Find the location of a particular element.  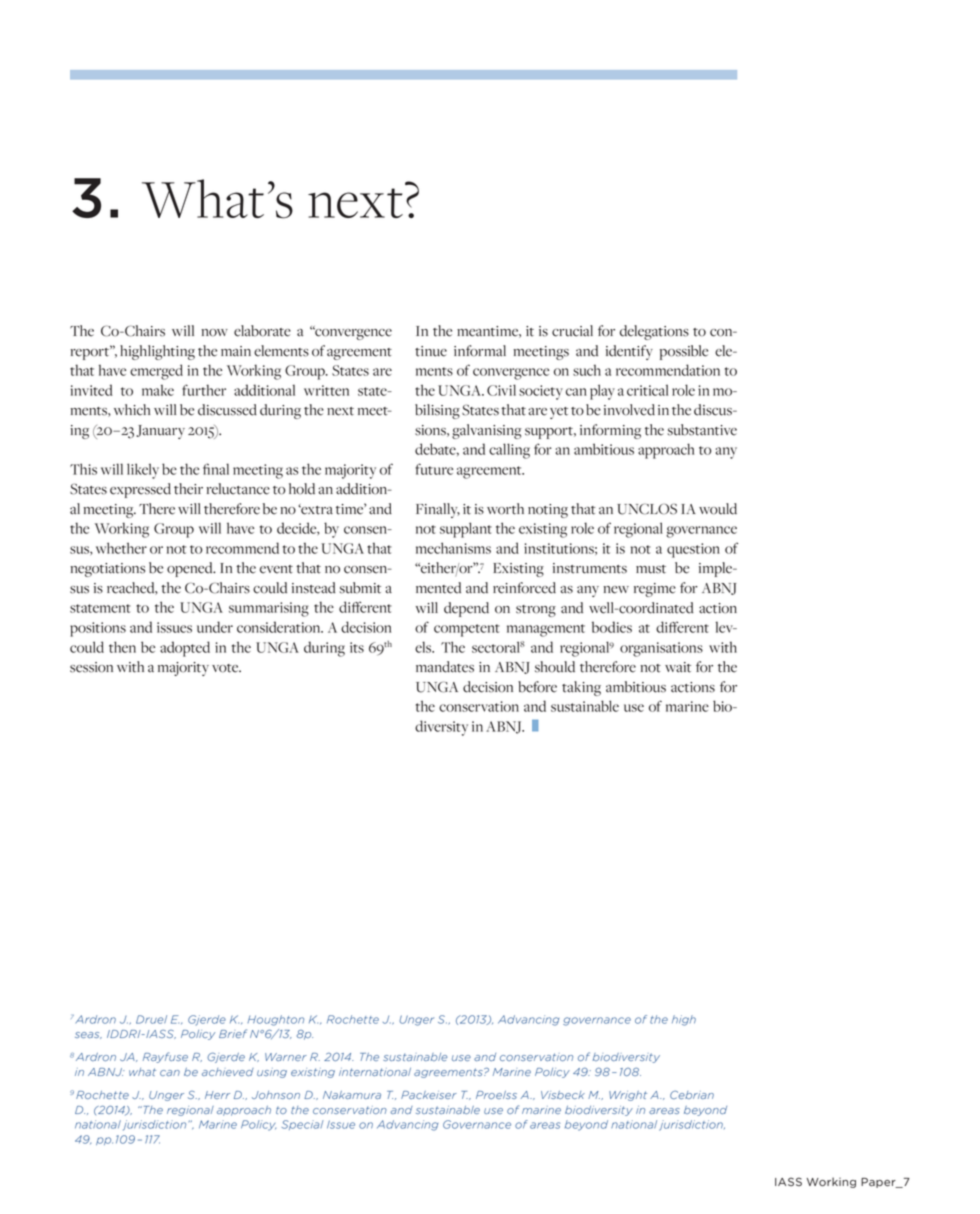

written is located at coordinates (326, 390).
